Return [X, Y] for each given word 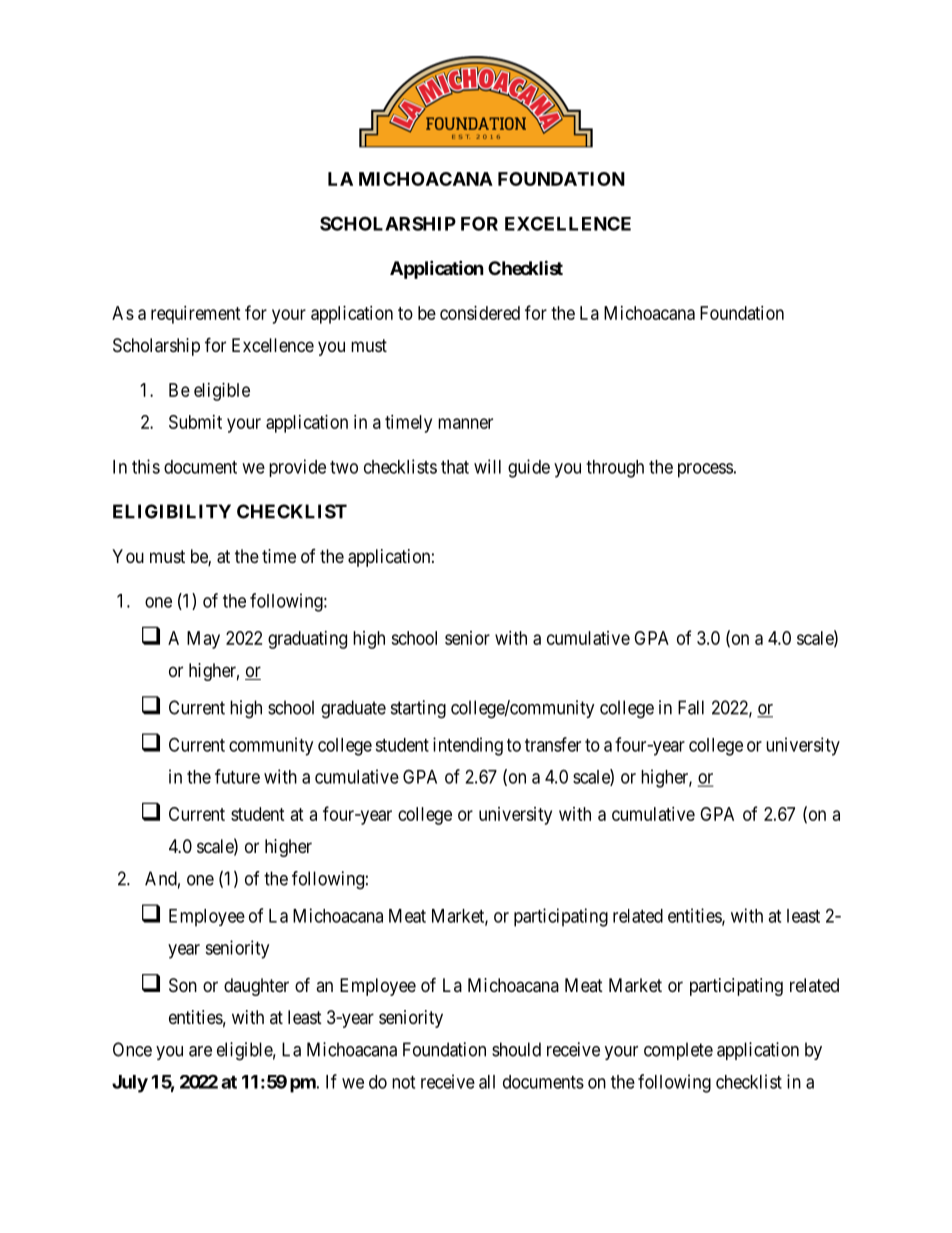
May [203, 640]
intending [468, 746]
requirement [196, 315]
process [705, 470]
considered [480, 313]
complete [678, 1051]
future [237, 776]
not [403, 1082]
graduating [307, 640]
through [615, 469]
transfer [553, 744]
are [200, 1051]
